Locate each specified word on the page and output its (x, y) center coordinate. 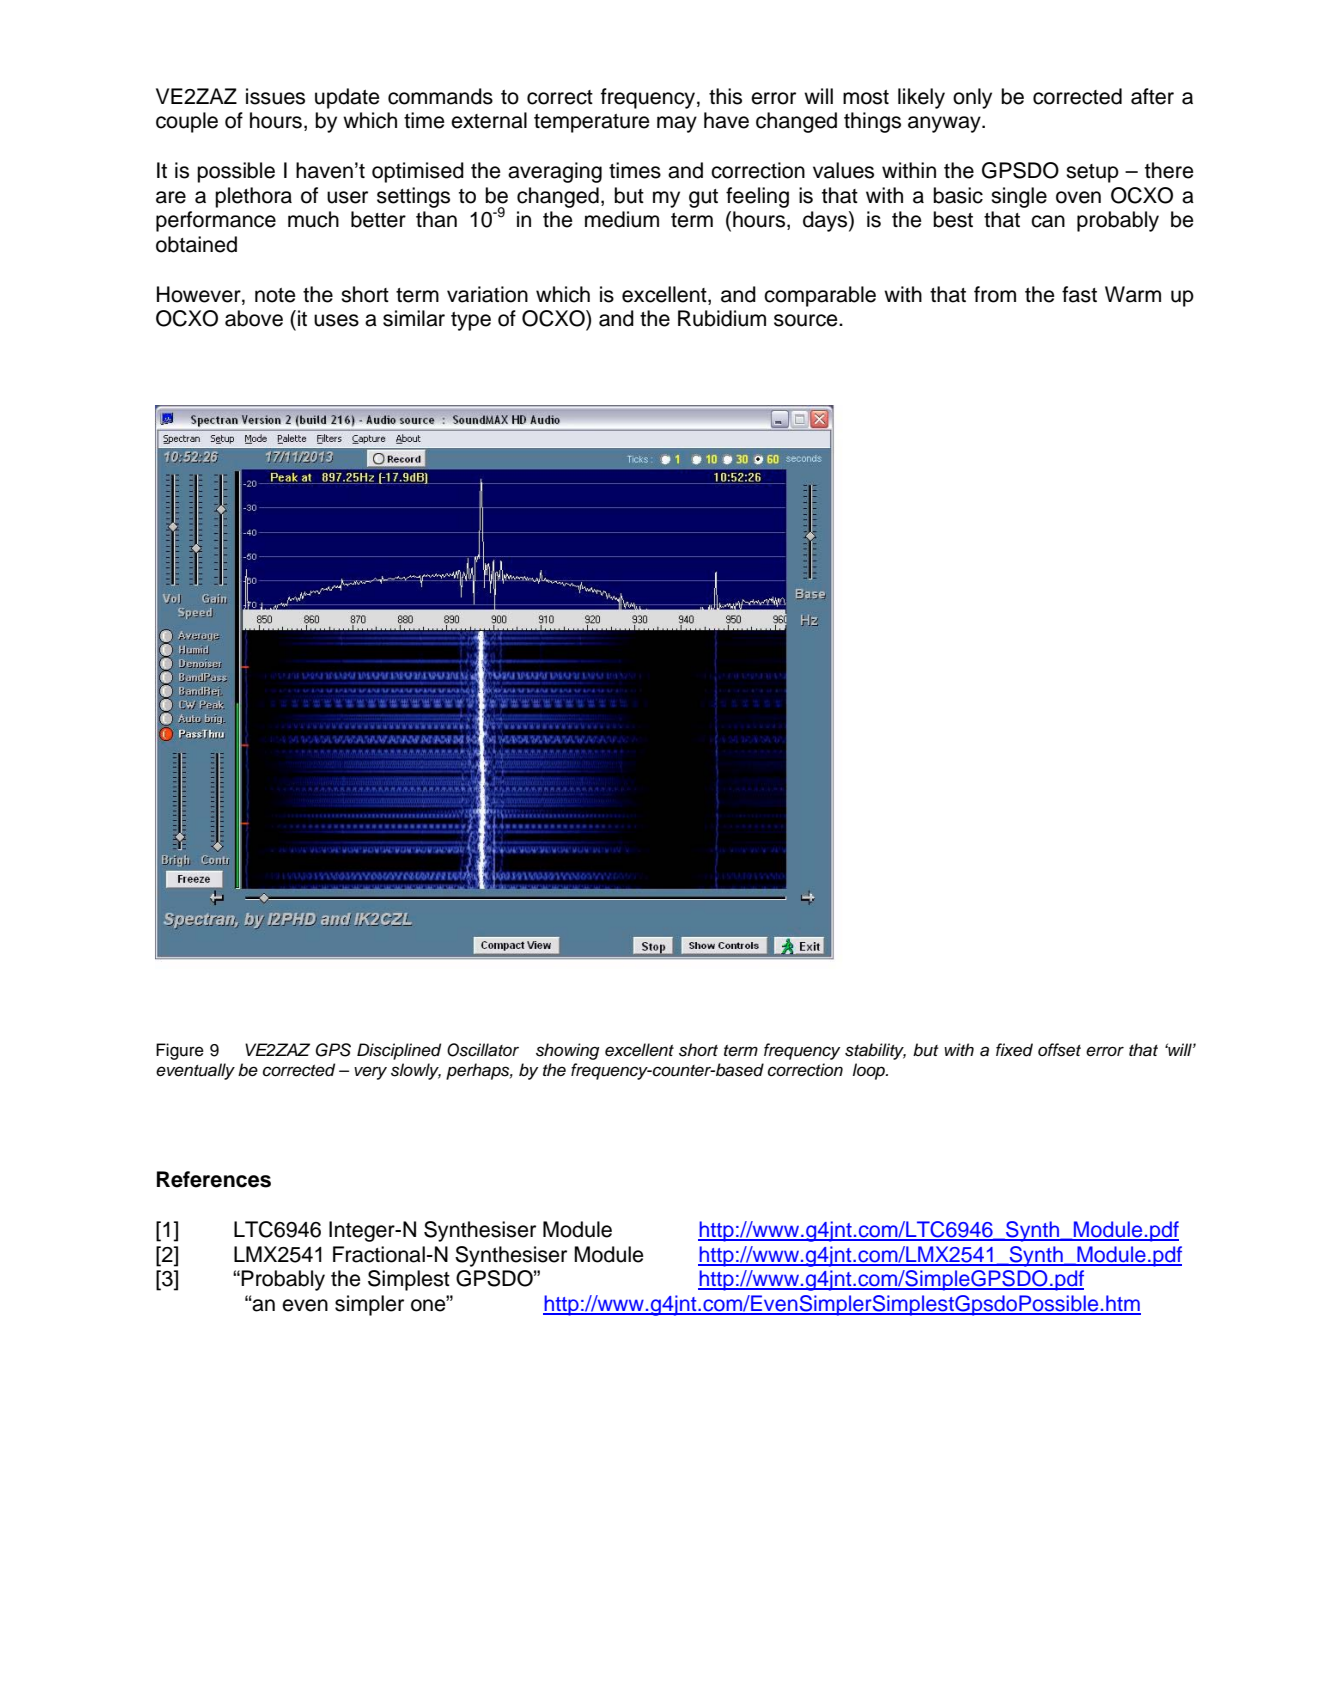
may (677, 124)
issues (275, 96)
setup (1092, 173)
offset (1059, 1050)
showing (567, 1051)
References (214, 1179)
